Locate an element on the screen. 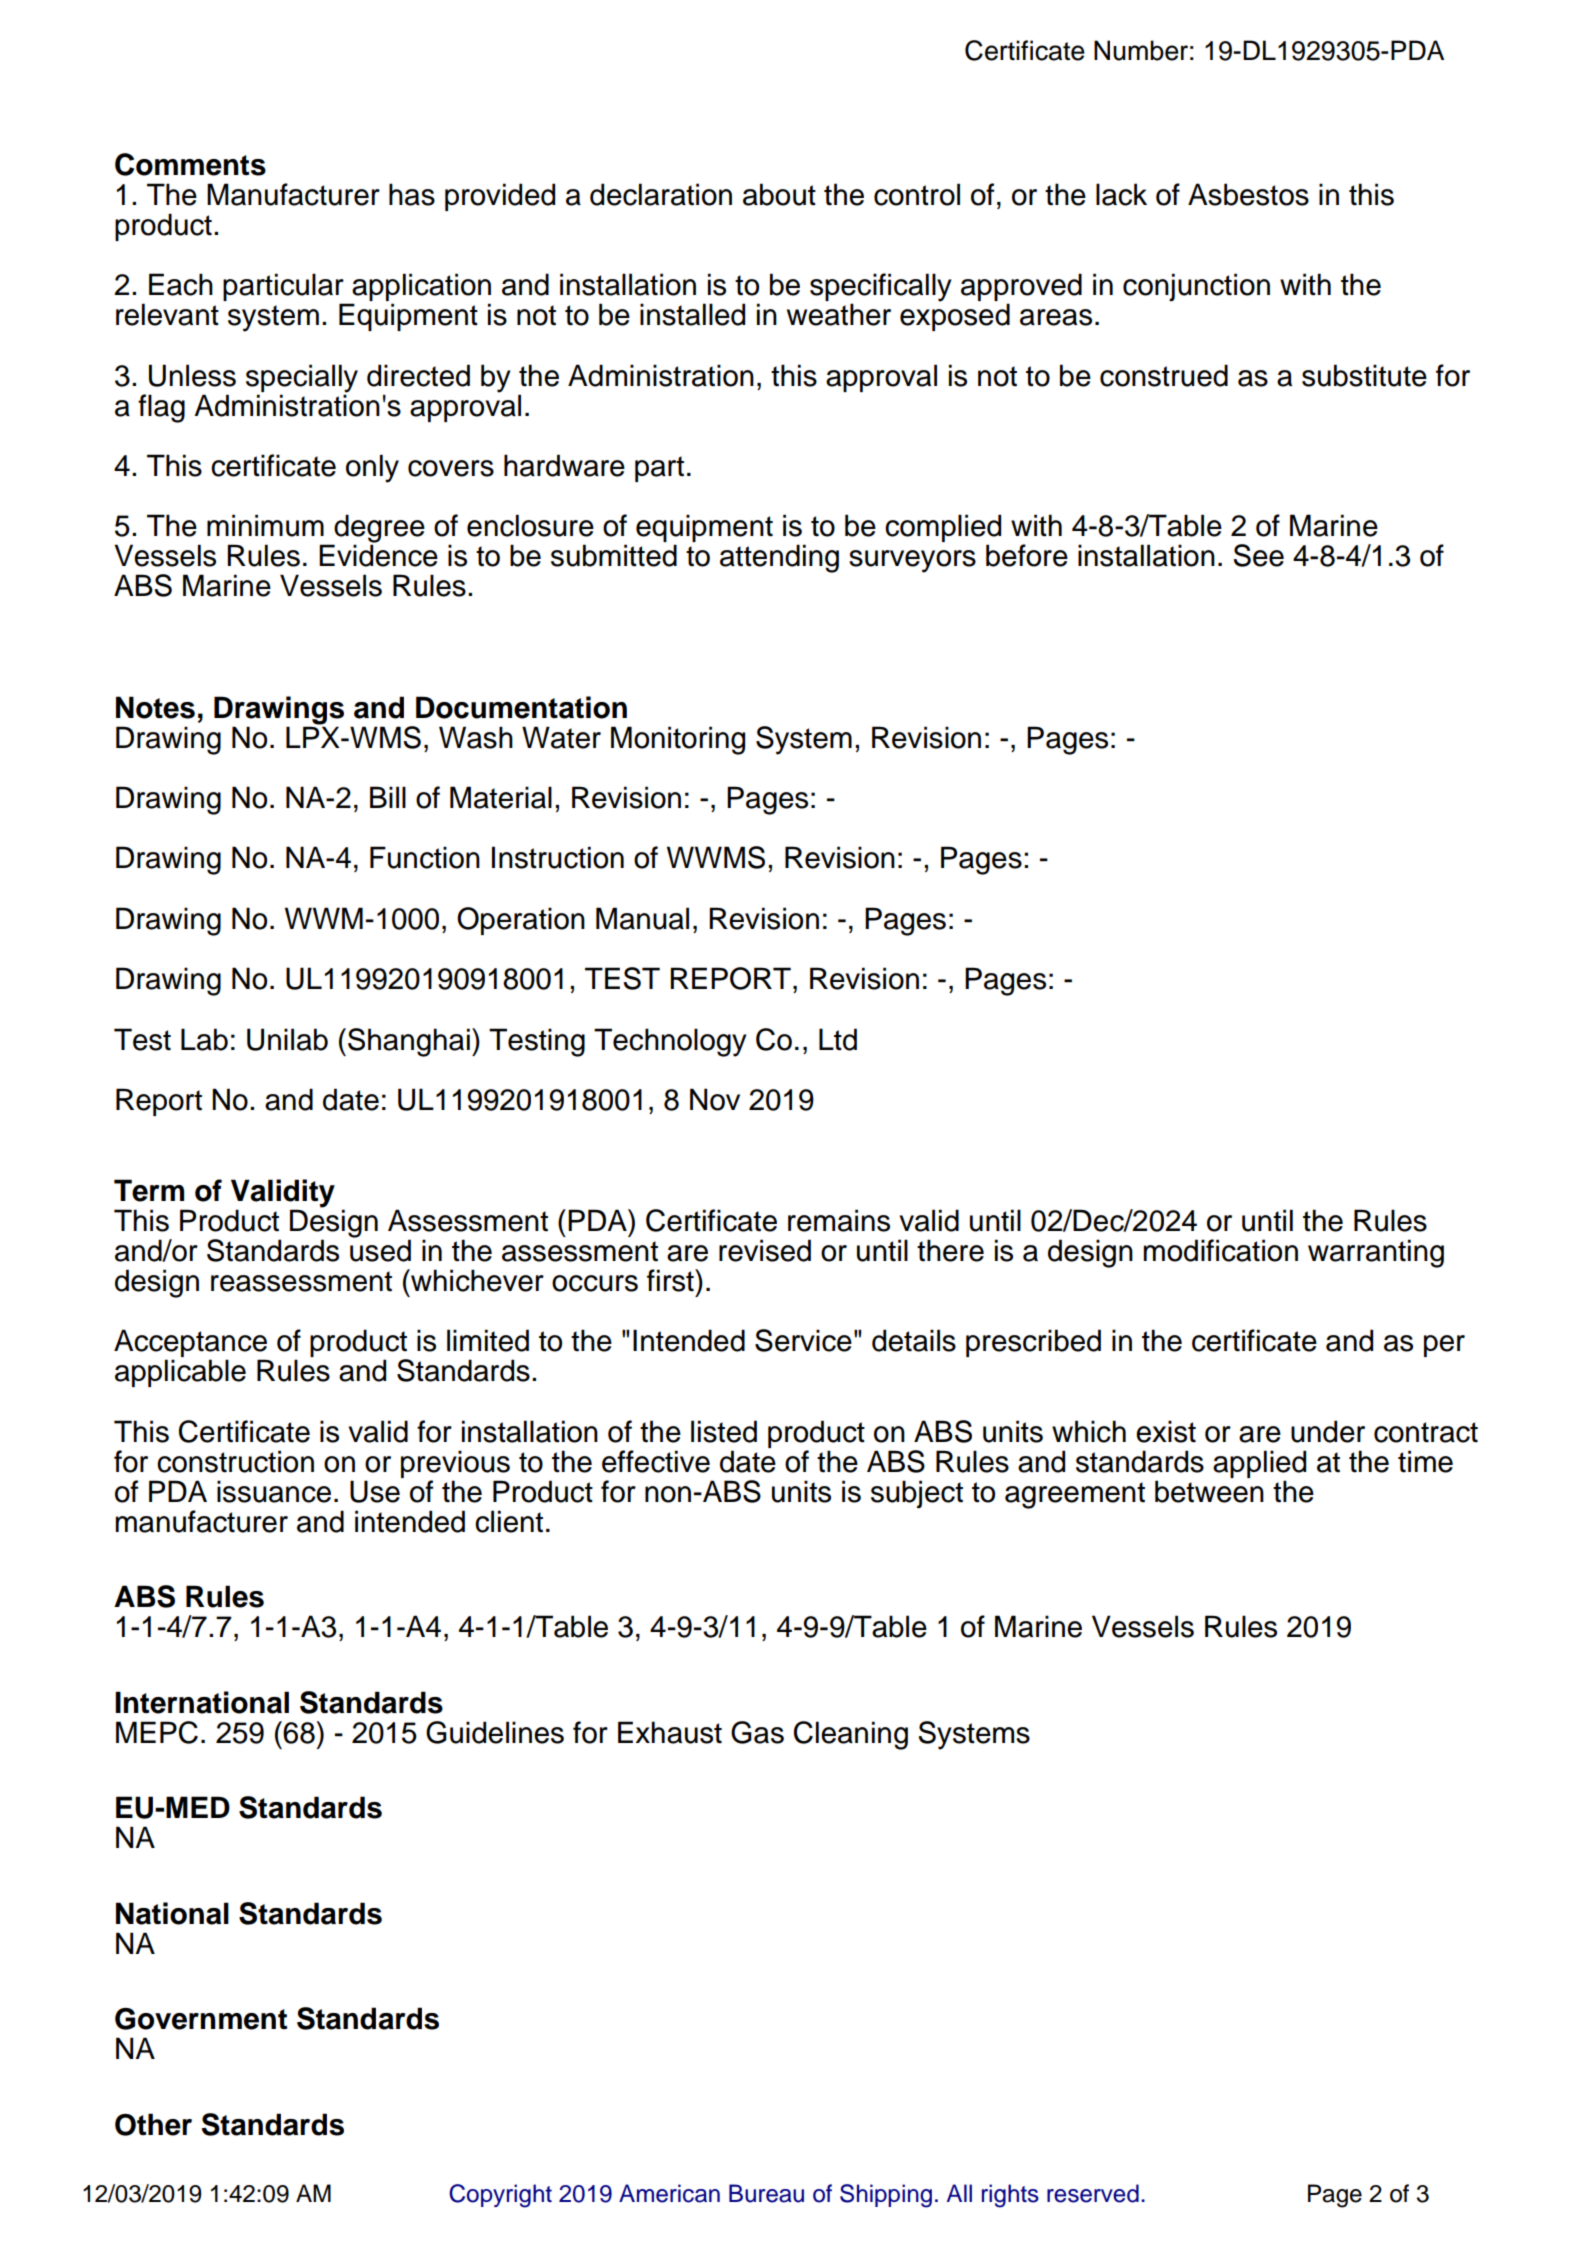 The image size is (1596, 2259). about is located at coordinates (779, 194).
